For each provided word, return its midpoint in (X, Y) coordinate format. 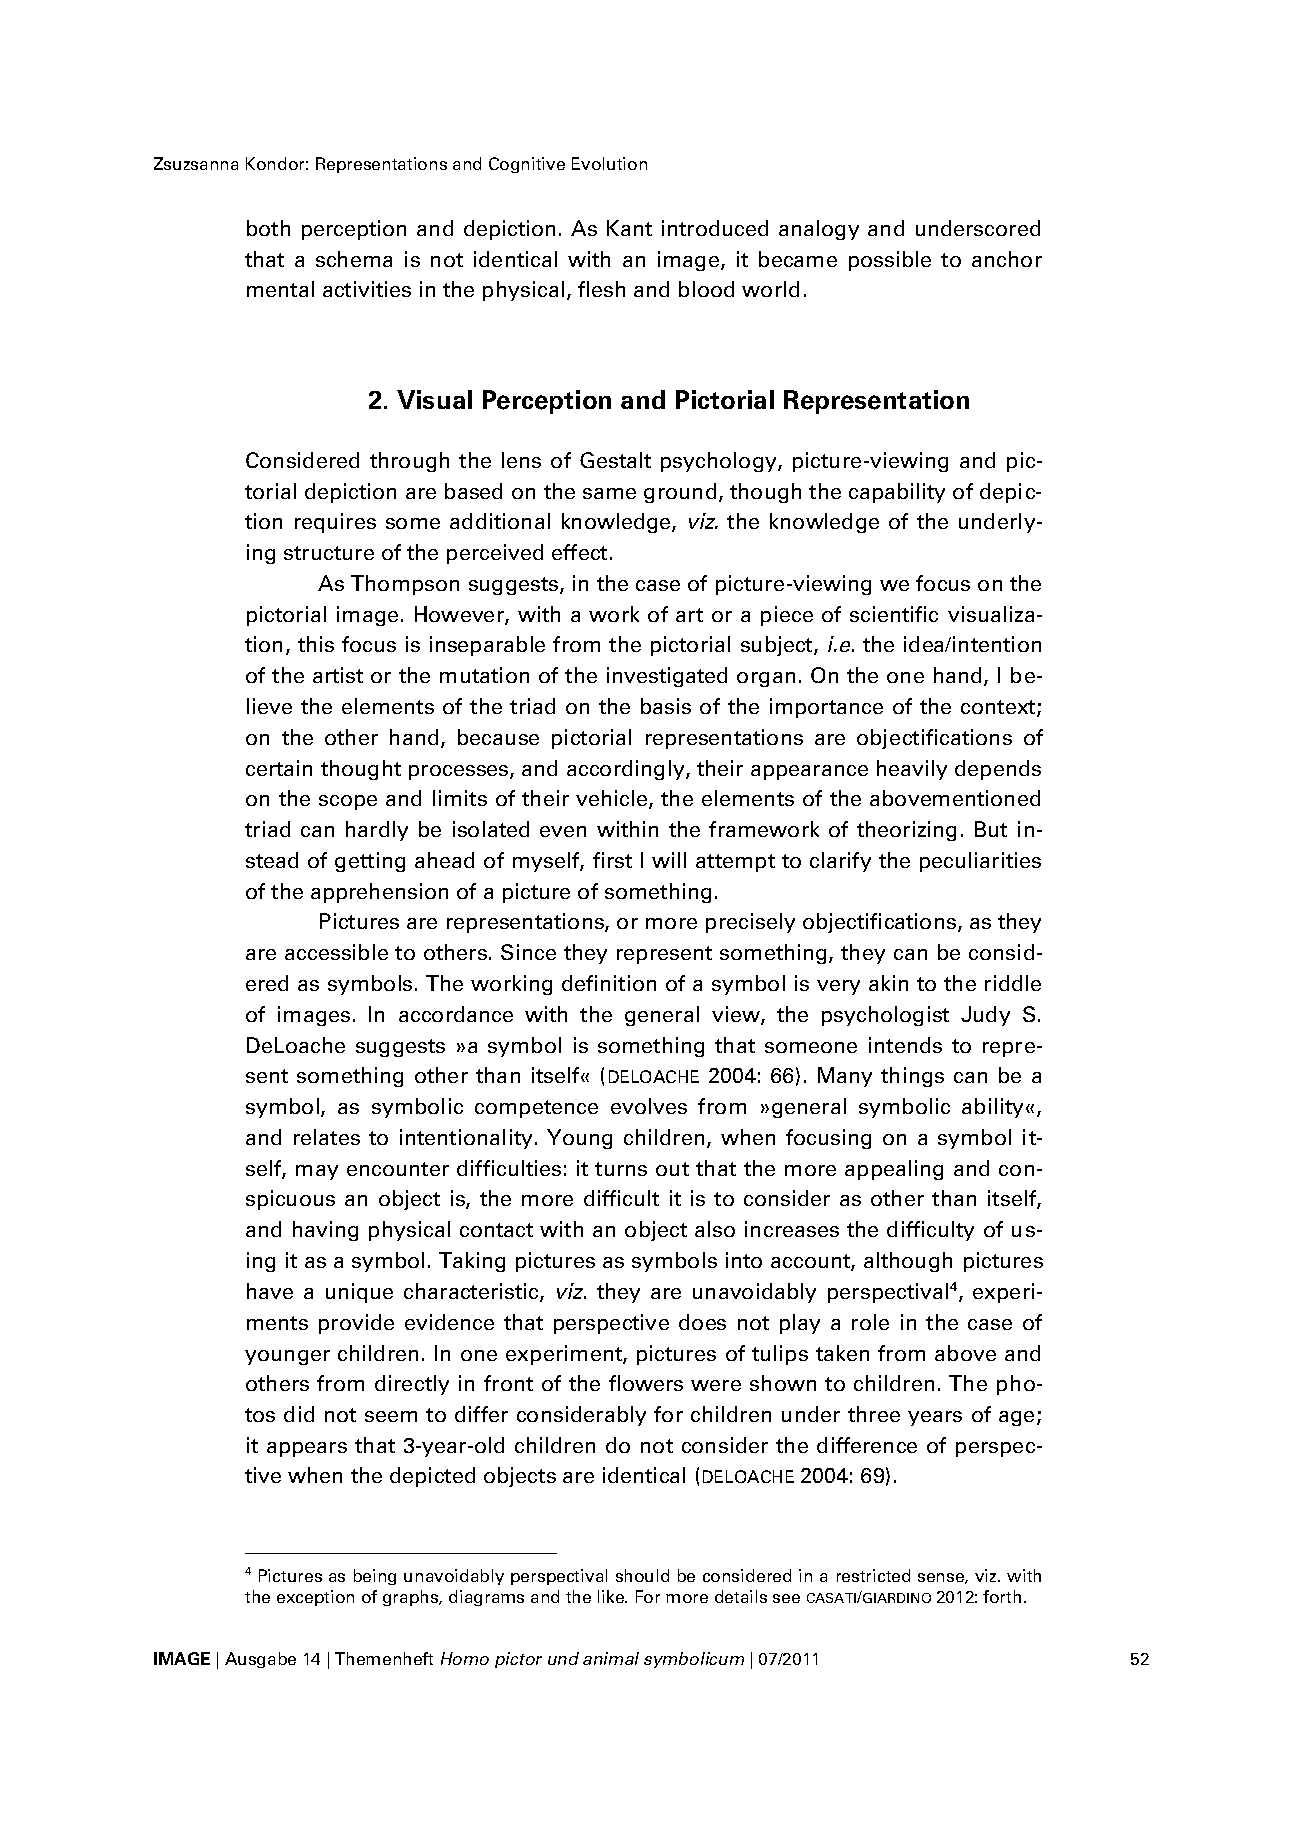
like (612, 1596)
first (612, 860)
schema (354, 259)
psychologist (885, 1016)
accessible (336, 952)
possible (890, 261)
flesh (601, 289)
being (375, 1577)
